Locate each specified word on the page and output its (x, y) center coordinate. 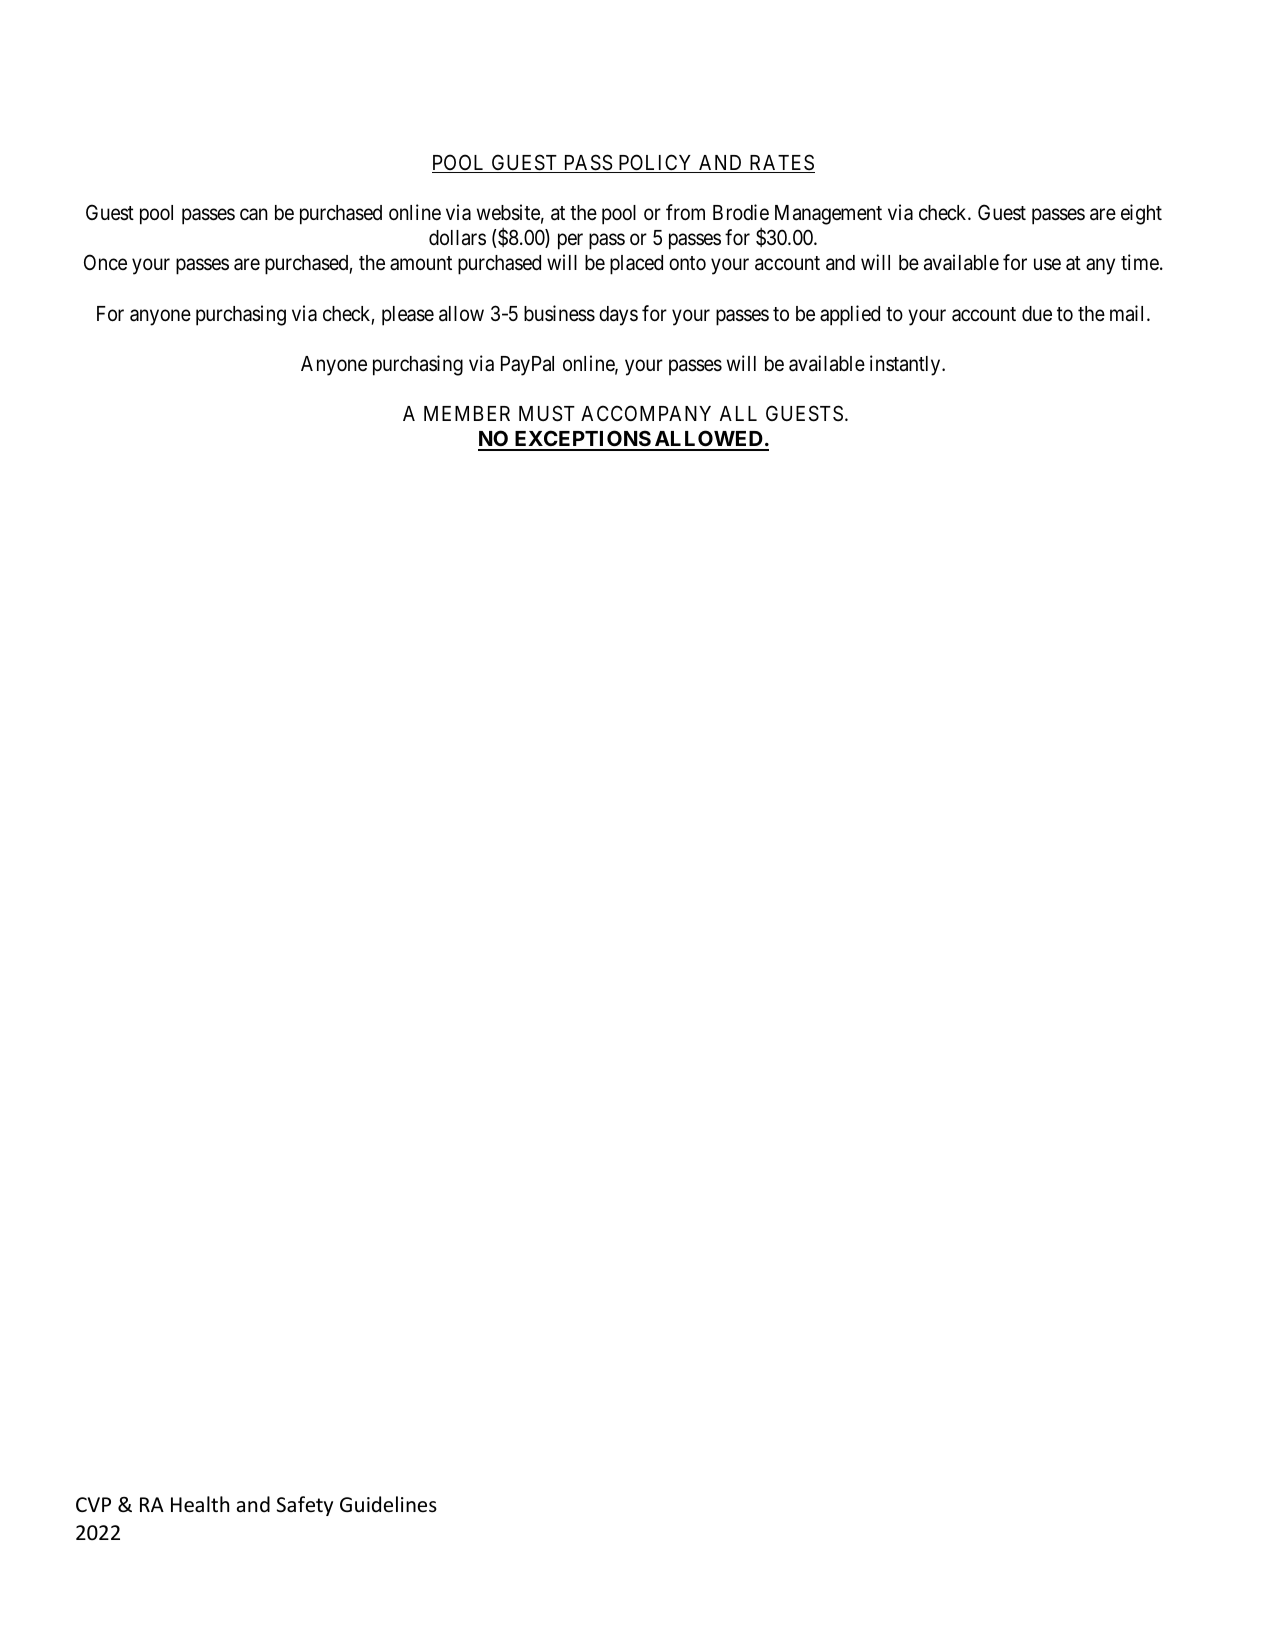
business (559, 313)
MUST (547, 413)
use (1047, 265)
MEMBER (467, 413)
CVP (93, 1504)
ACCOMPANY (646, 413)
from (685, 212)
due (1037, 313)
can (254, 214)
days (618, 316)
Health (200, 1504)
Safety (305, 1506)
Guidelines (388, 1504)
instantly (906, 365)
